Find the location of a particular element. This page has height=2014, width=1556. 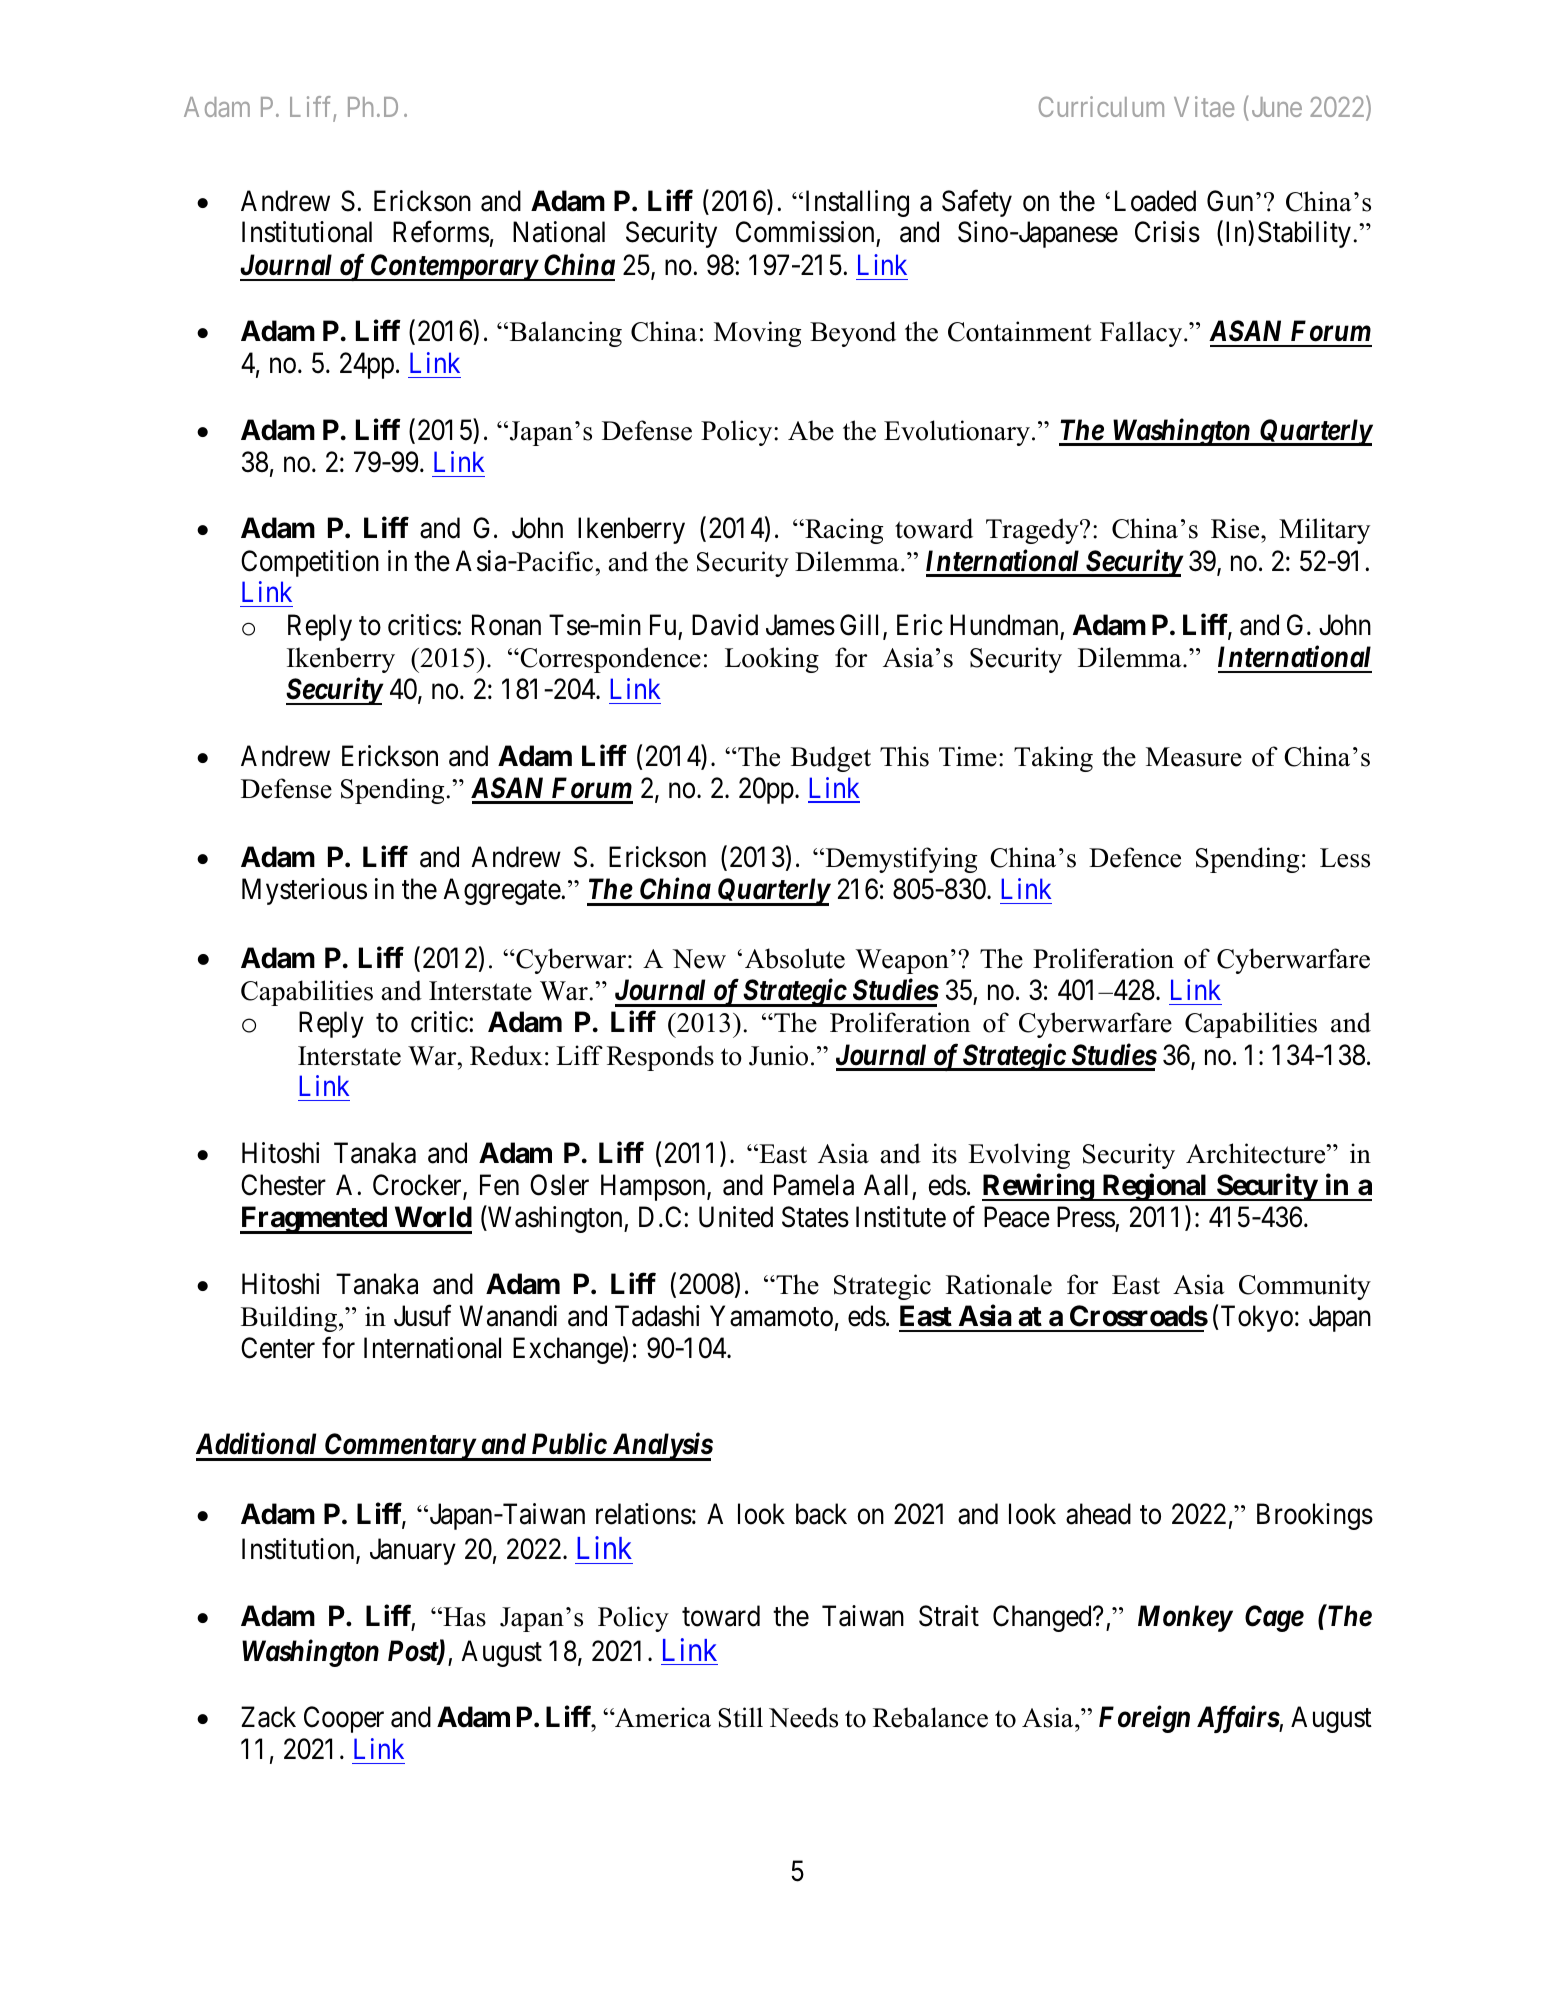

Reforms is located at coordinates (441, 232).
